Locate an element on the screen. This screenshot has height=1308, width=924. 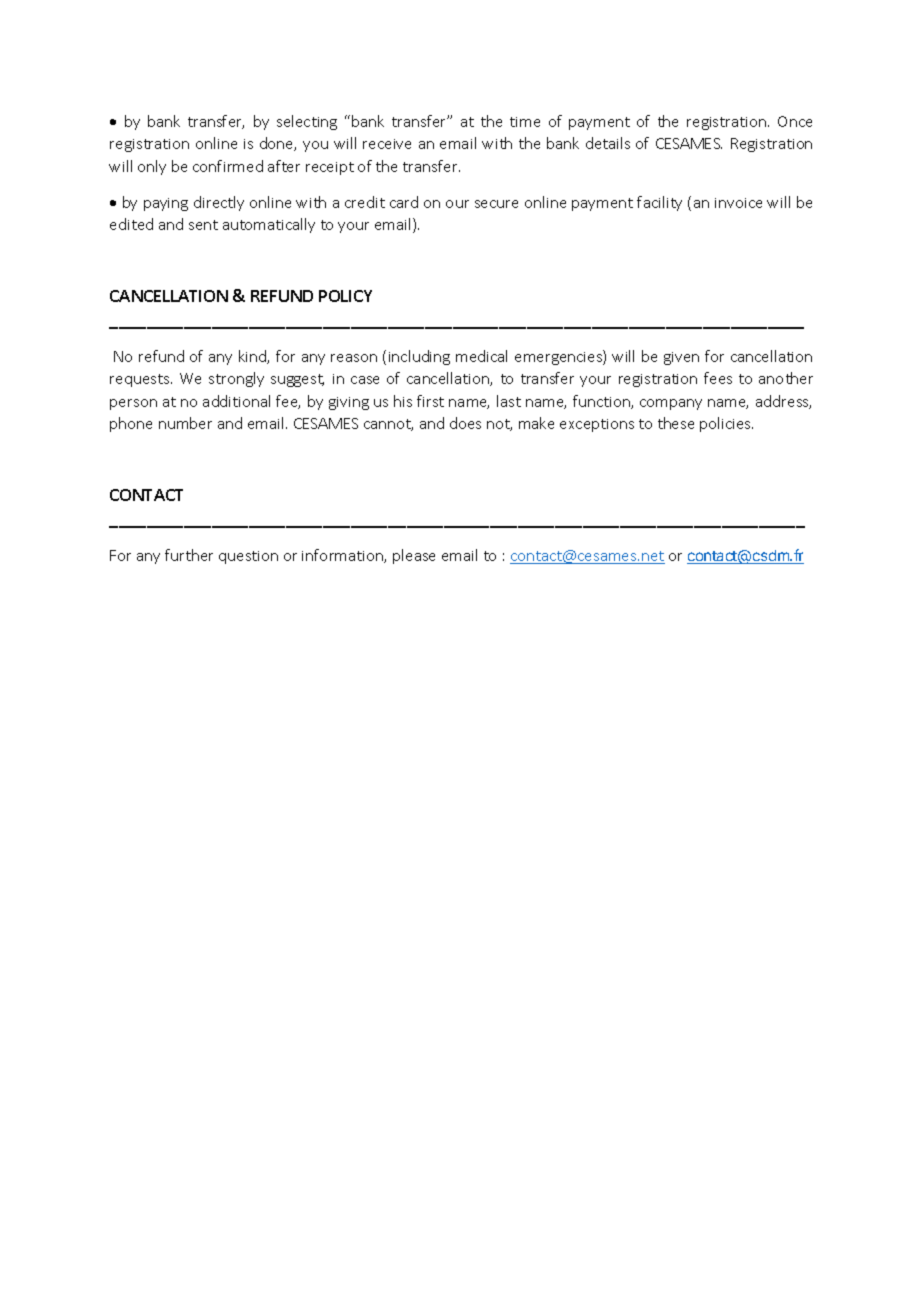
confirmed is located at coordinates (228, 166).
